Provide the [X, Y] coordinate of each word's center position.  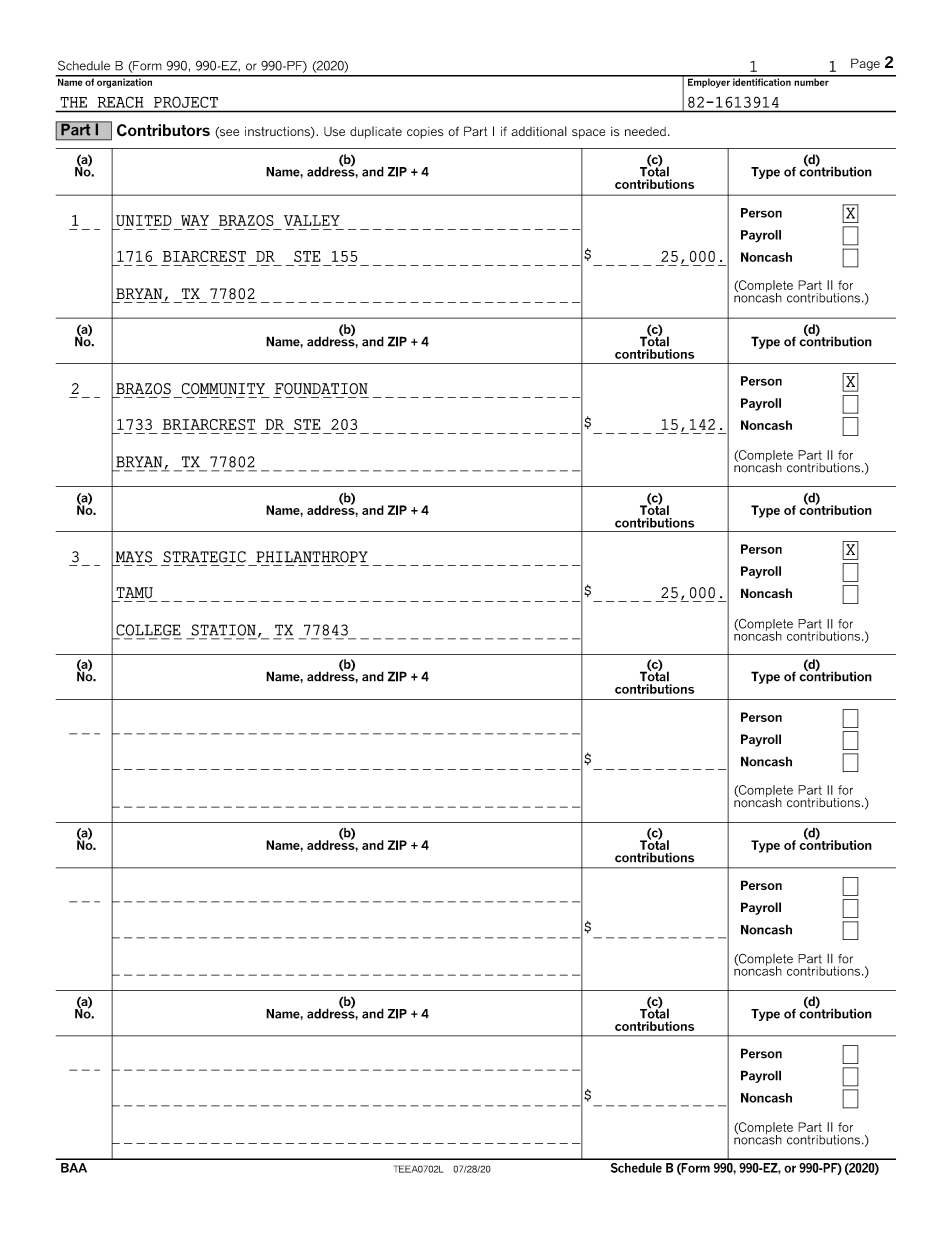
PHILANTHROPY [312, 557]
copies [425, 133]
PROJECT [186, 102]
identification [762, 81]
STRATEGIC [204, 557]
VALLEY [312, 220]
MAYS [134, 557]
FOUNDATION [321, 389]
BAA [74, 1168]
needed [645, 131]
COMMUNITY [223, 389]
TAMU [134, 593]
